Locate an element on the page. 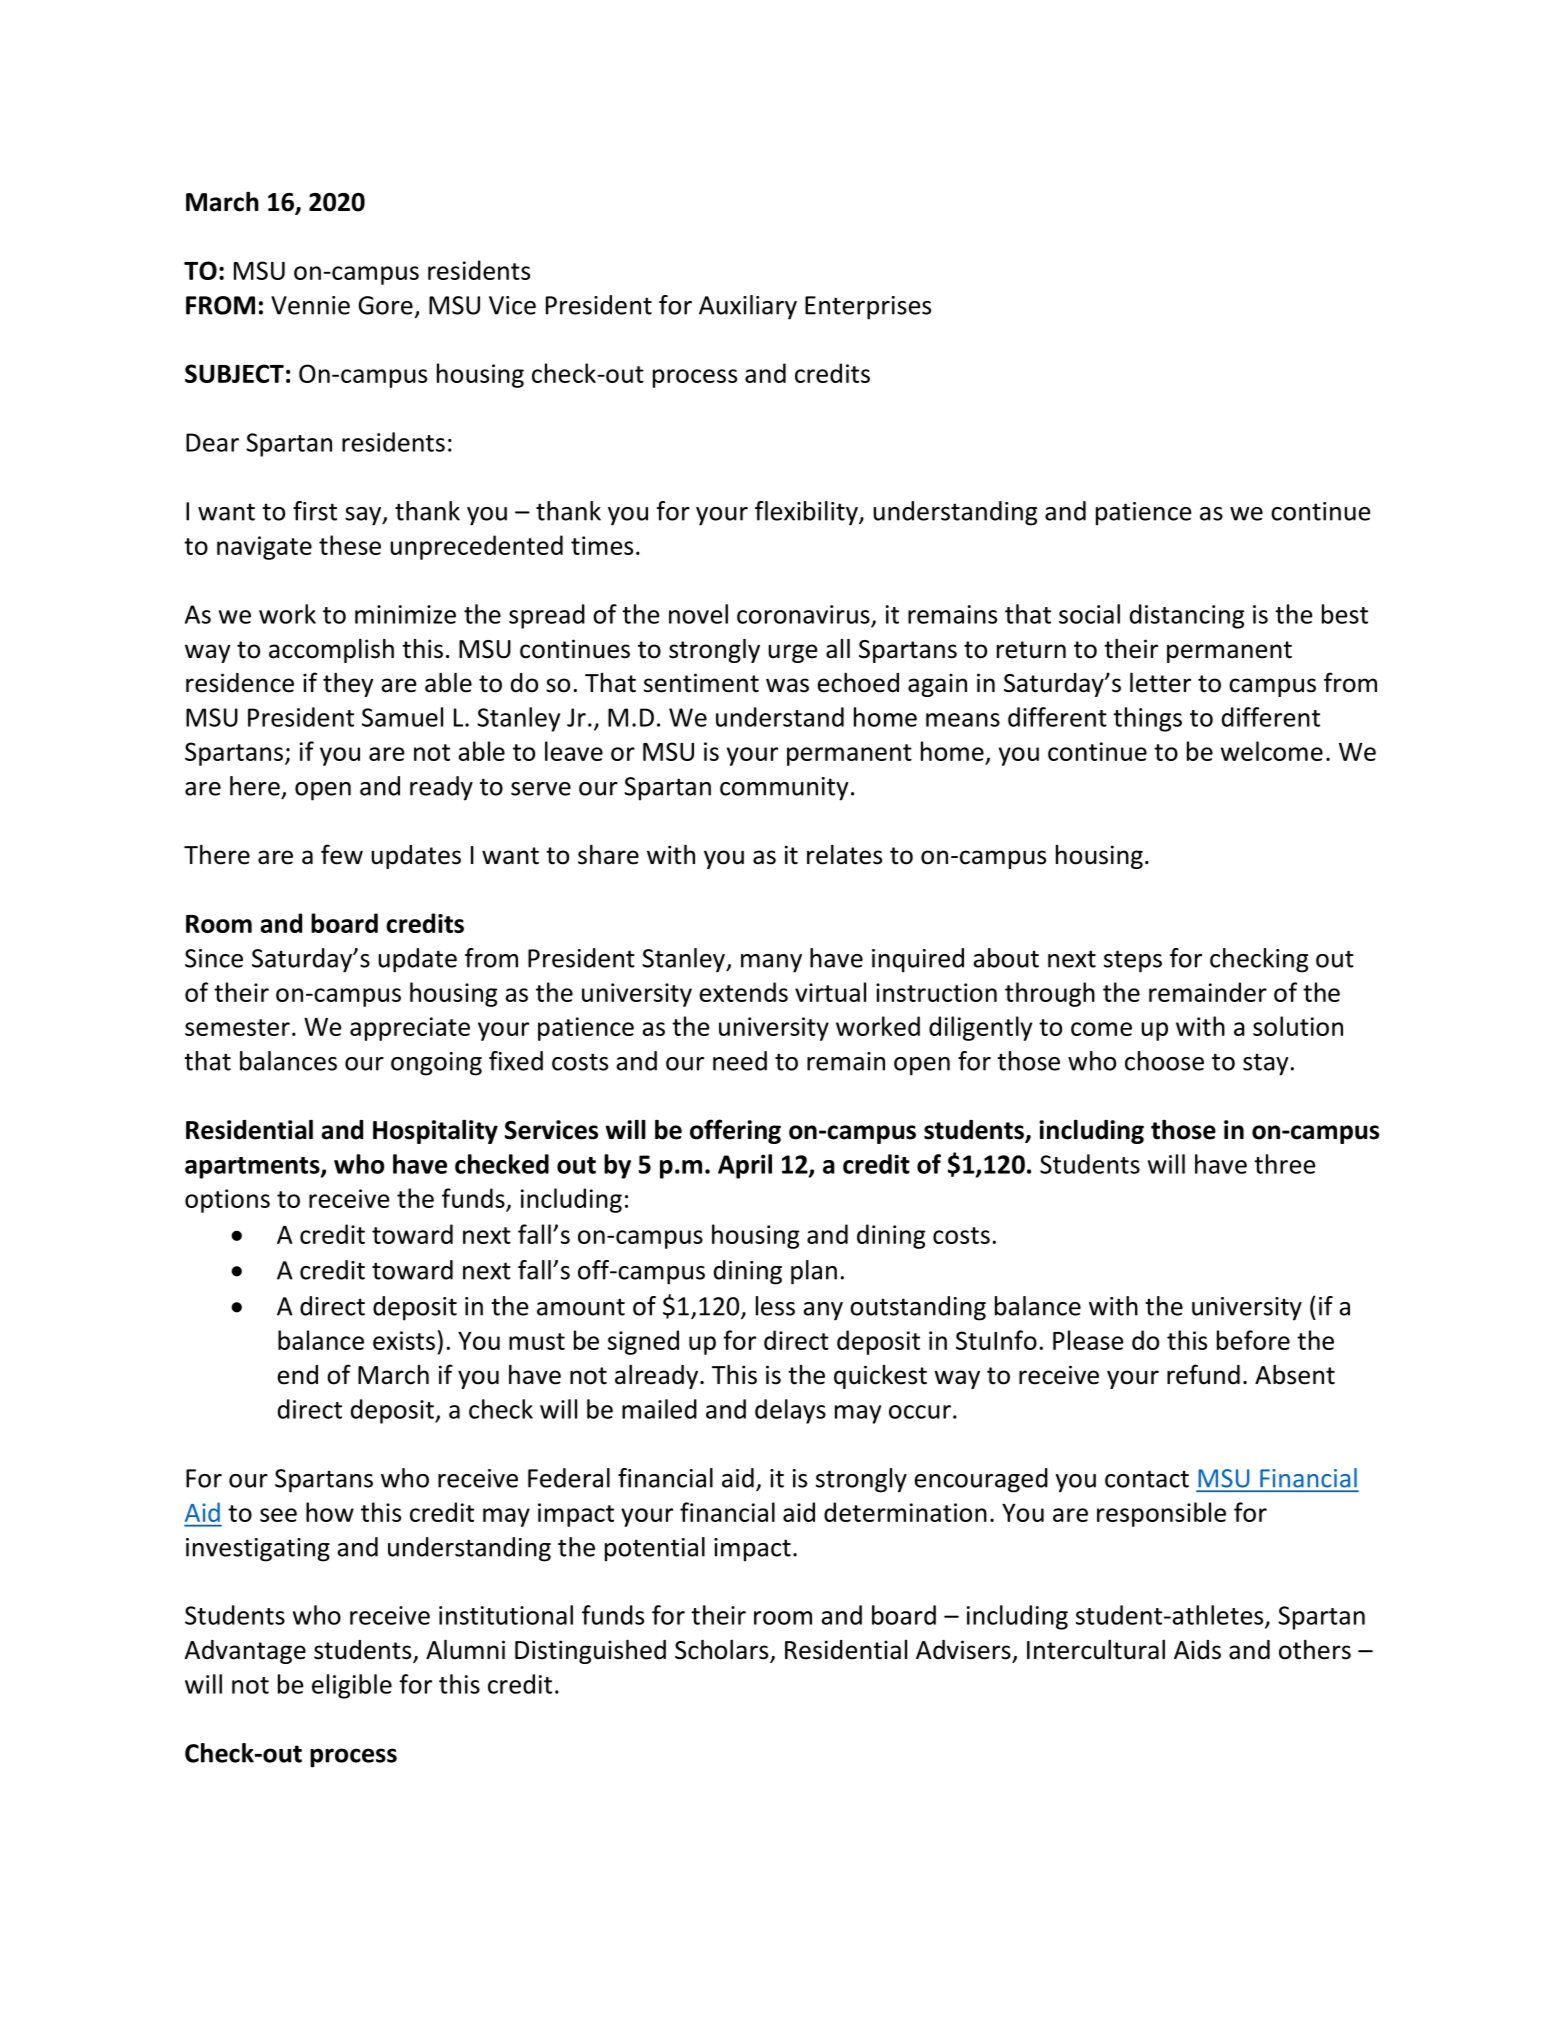 The image size is (1566, 2027). Gore is located at coordinates (385, 305).
